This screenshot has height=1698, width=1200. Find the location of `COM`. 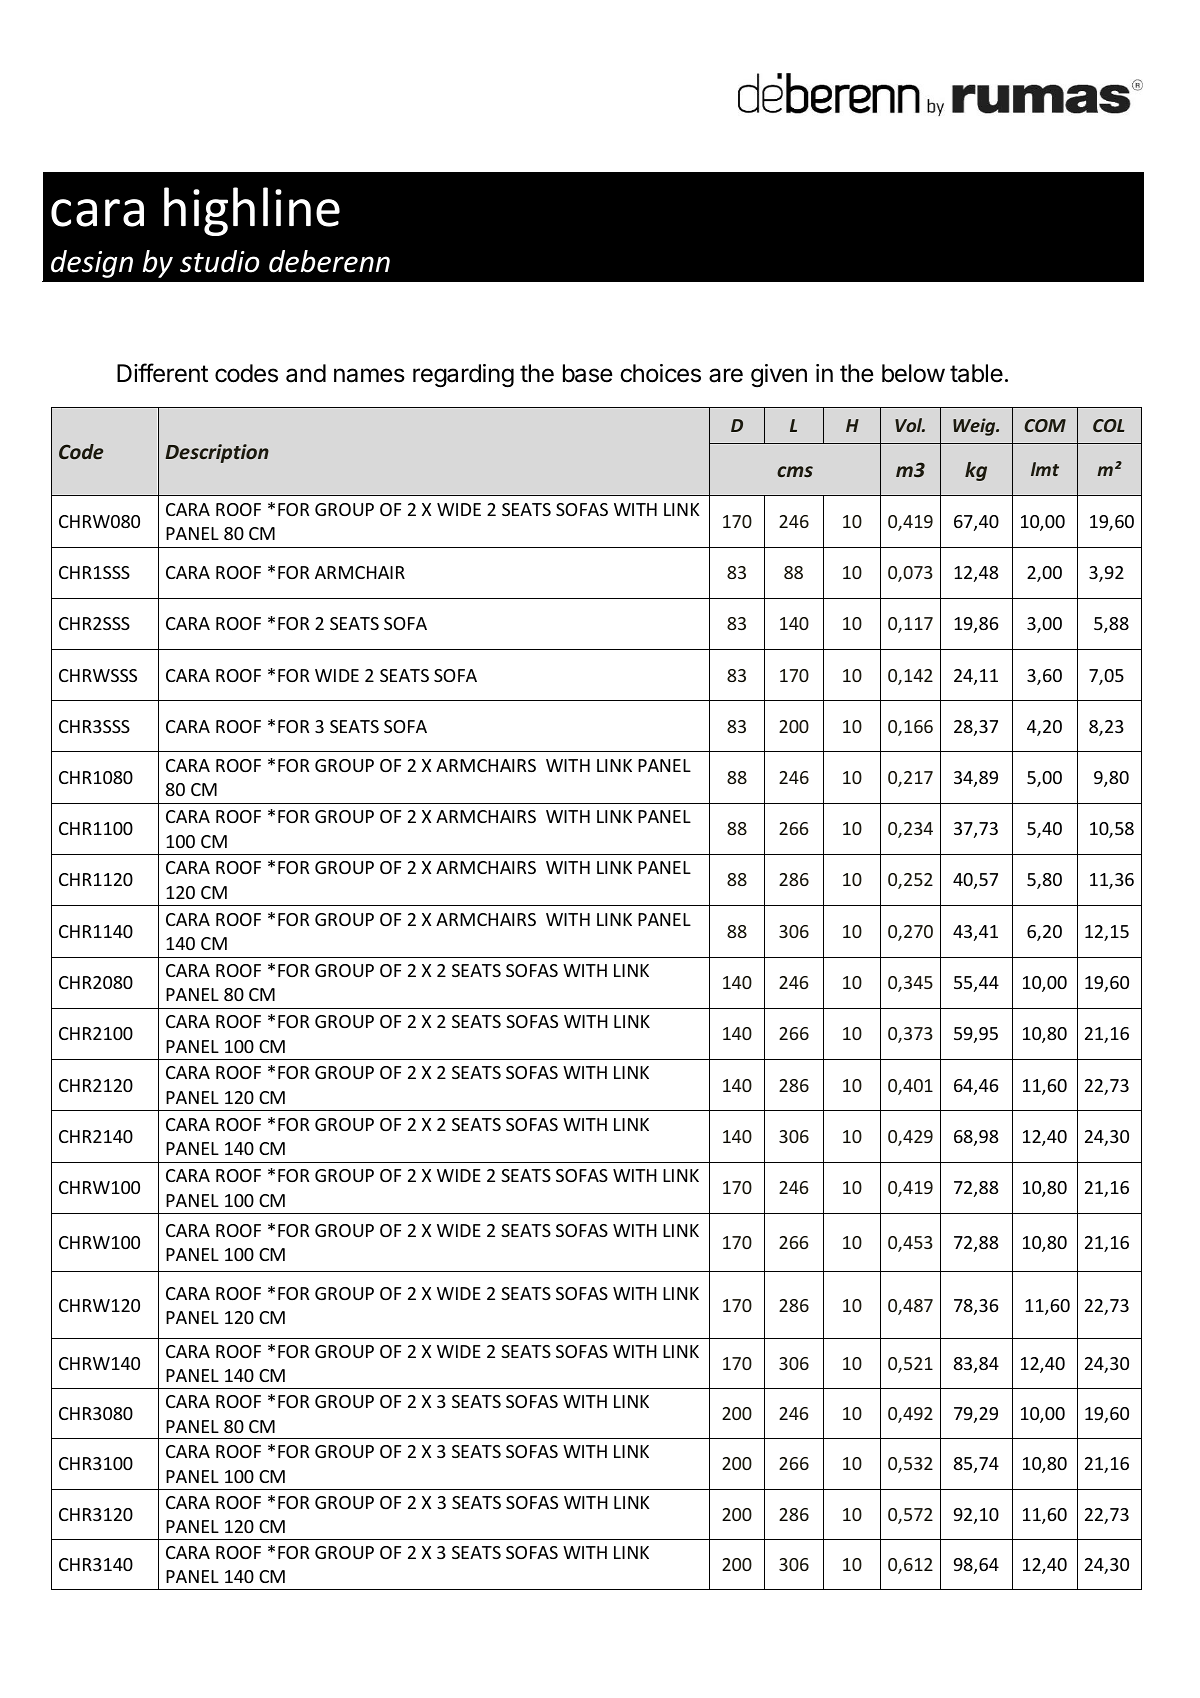

COM is located at coordinates (1045, 425).
